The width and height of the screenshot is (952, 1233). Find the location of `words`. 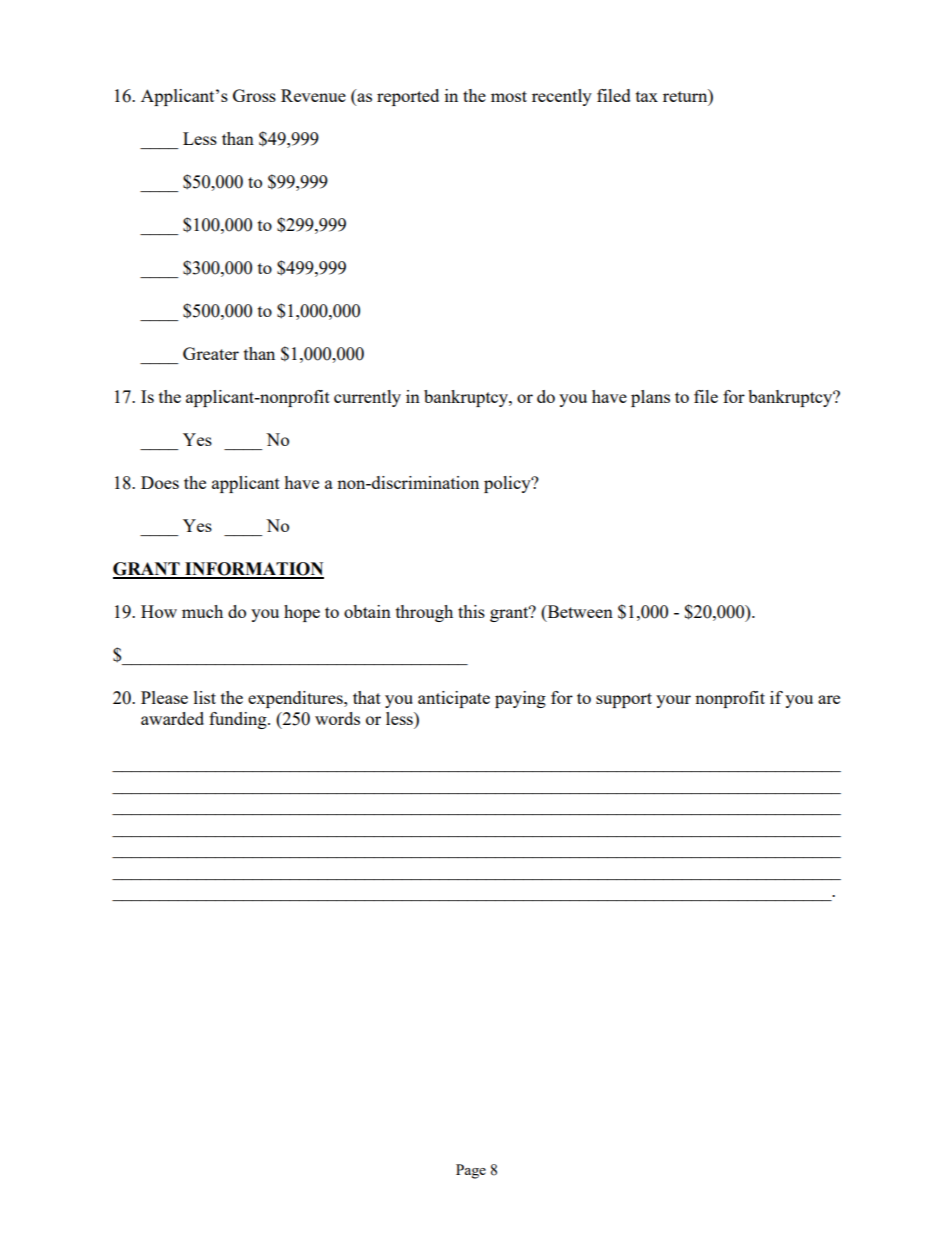

words is located at coordinates (337, 718).
